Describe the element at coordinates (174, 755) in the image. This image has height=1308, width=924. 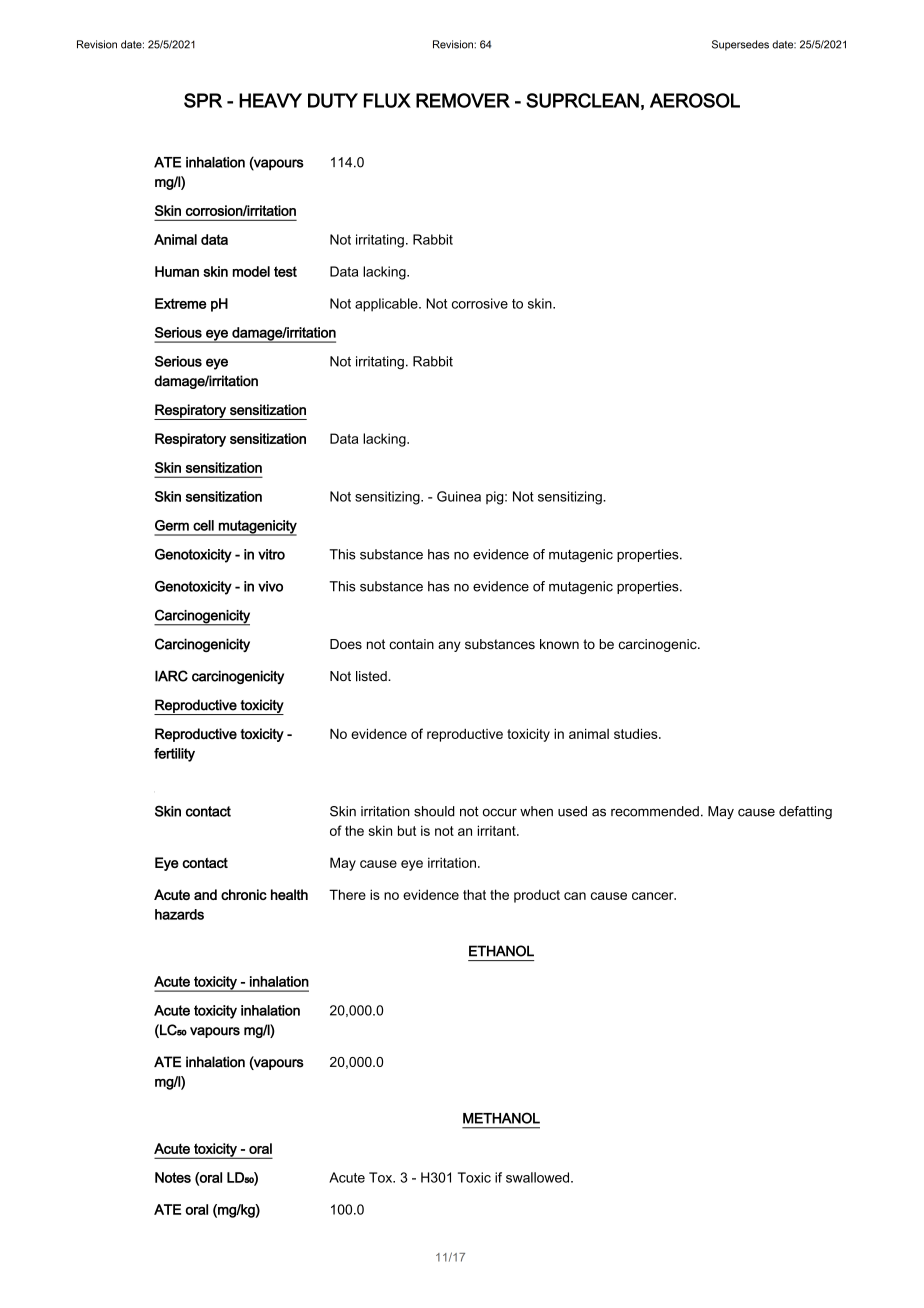
I see `fertility` at that location.
